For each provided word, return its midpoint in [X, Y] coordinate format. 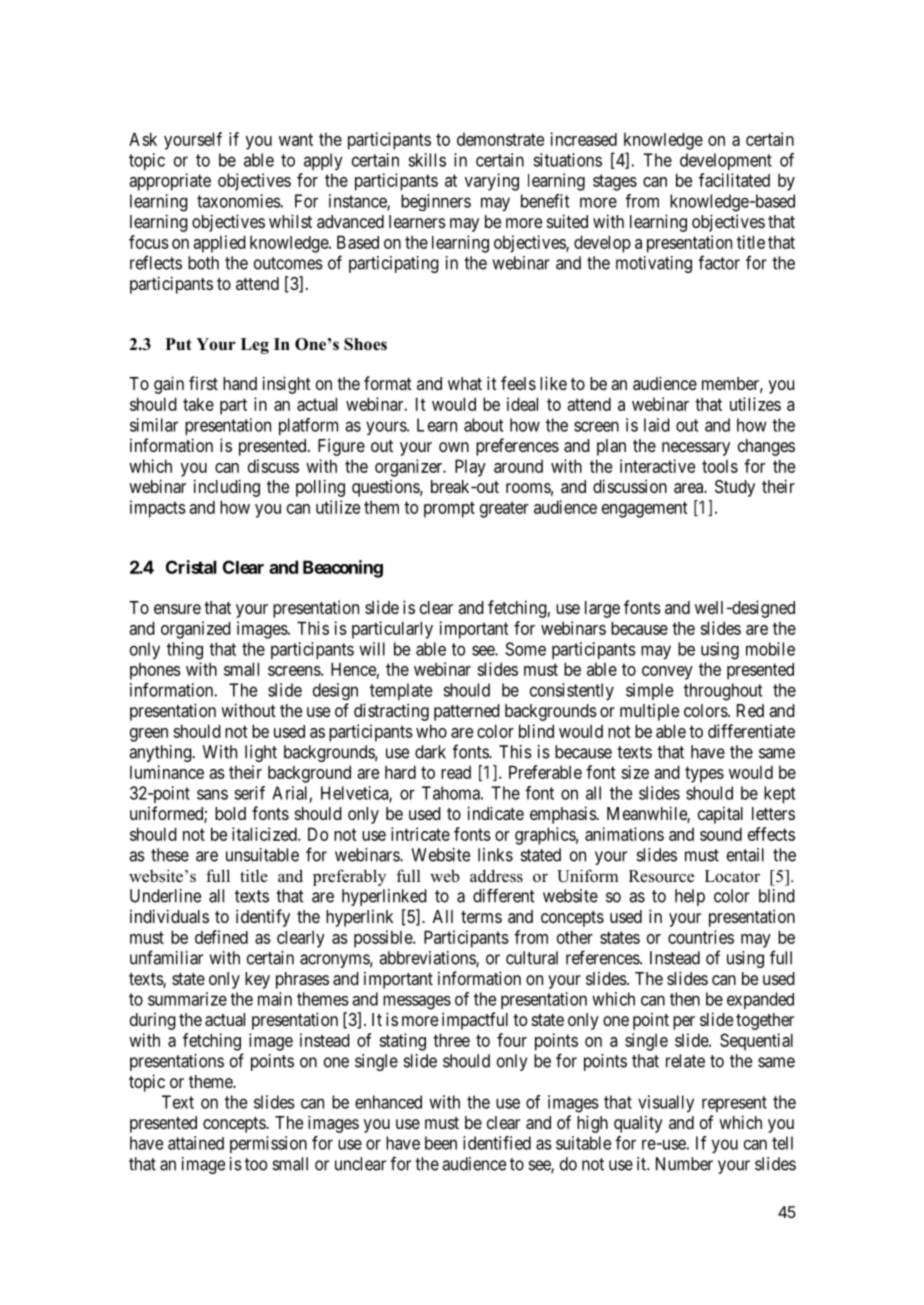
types [704, 774]
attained [196, 1143]
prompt [449, 509]
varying [492, 182]
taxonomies [239, 201]
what [465, 383]
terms [481, 917]
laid [657, 425]
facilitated [734, 180]
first [203, 383]
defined [221, 937]
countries [701, 937]
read [456, 772]
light [261, 753]
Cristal [191, 567]
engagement [645, 509]
